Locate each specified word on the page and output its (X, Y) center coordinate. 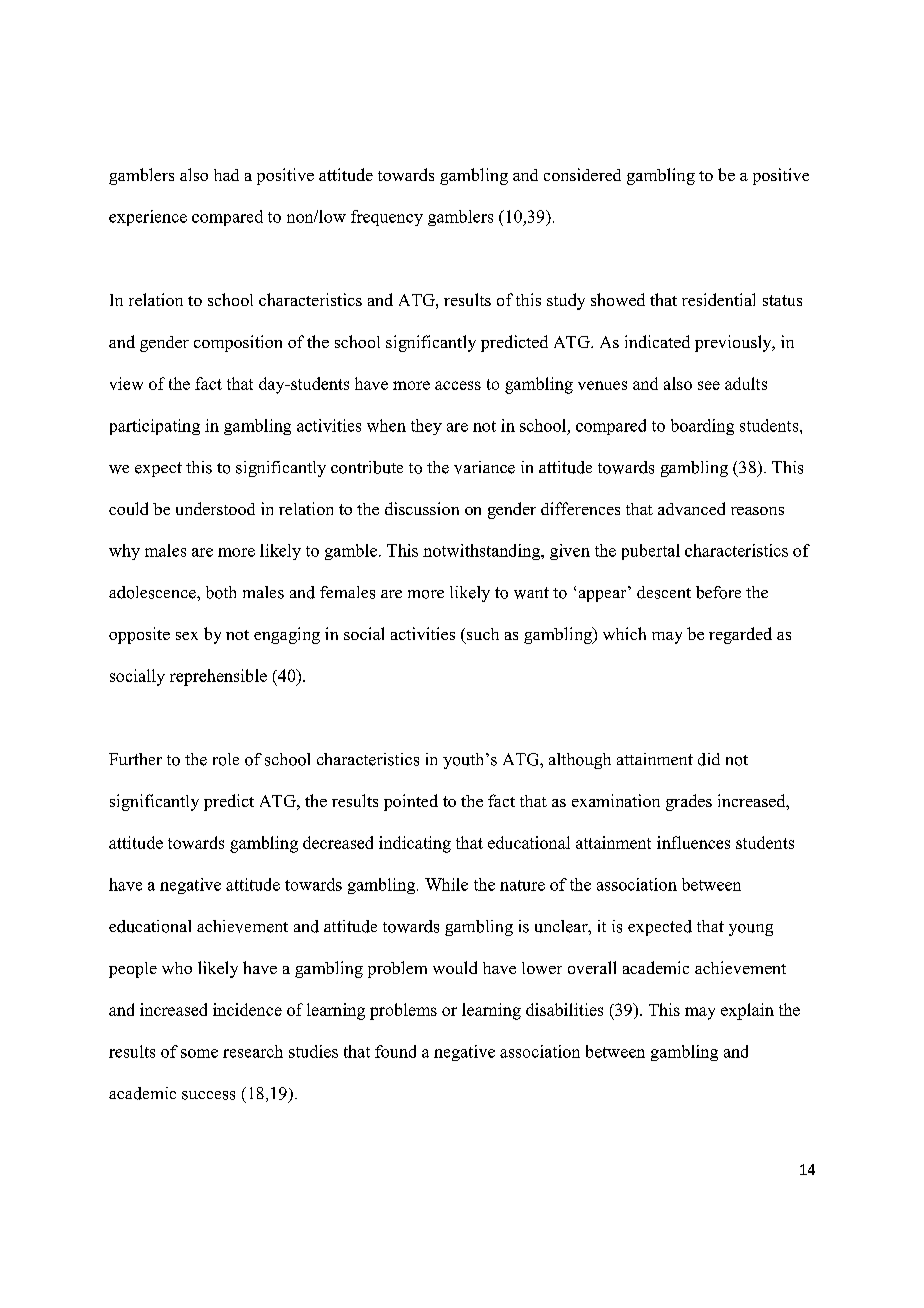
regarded (740, 635)
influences (693, 842)
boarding (702, 427)
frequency (387, 218)
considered (582, 174)
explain (747, 1011)
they (426, 427)
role (226, 759)
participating (155, 427)
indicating (415, 844)
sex (187, 636)
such (483, 634)
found (395, 1051)
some (199, 1053)
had (226, 175)
